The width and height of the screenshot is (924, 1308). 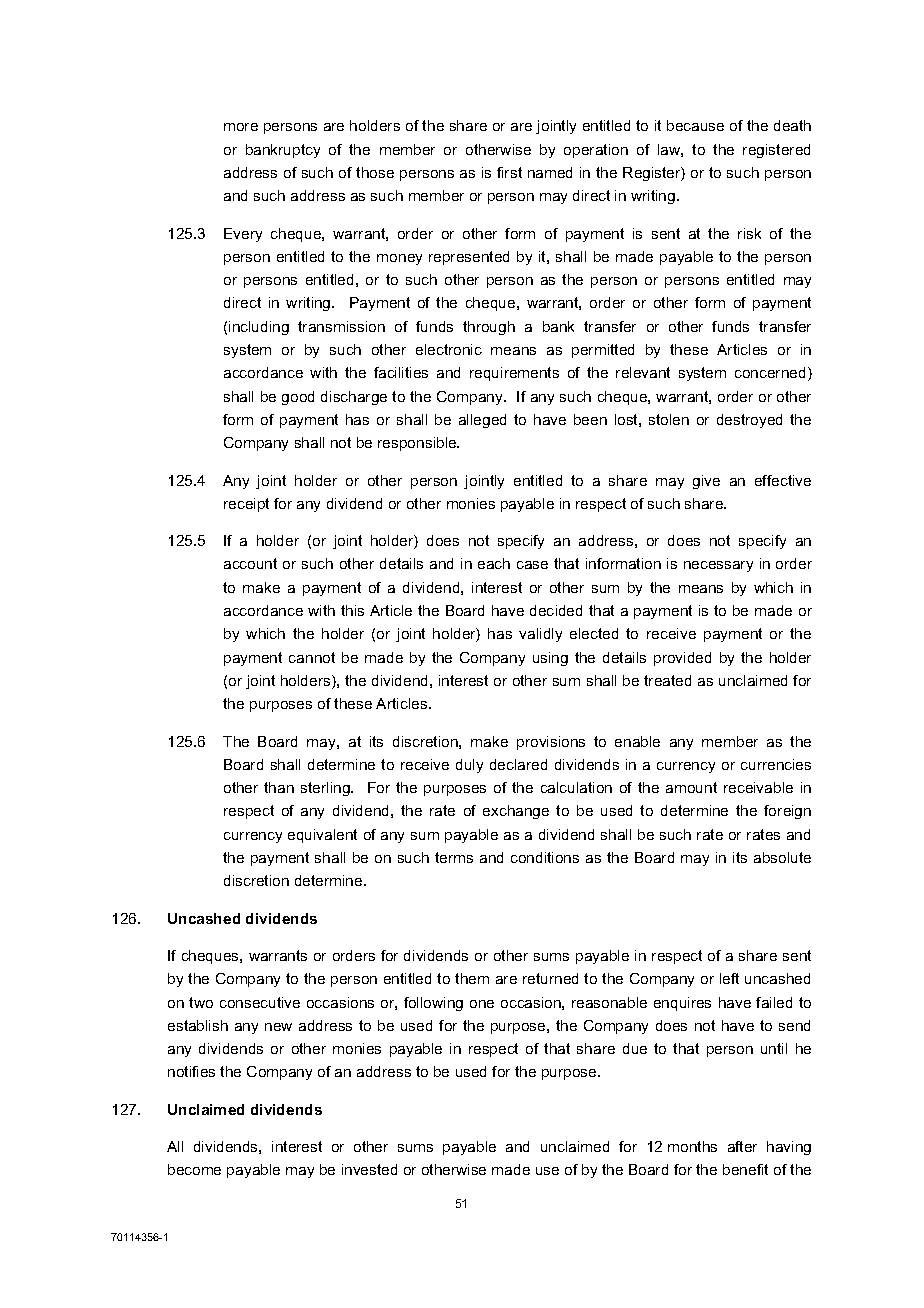 What do you see at coordinates (706, 482) in the screenshot?
I see `give` at bounding box center [706, 482].
